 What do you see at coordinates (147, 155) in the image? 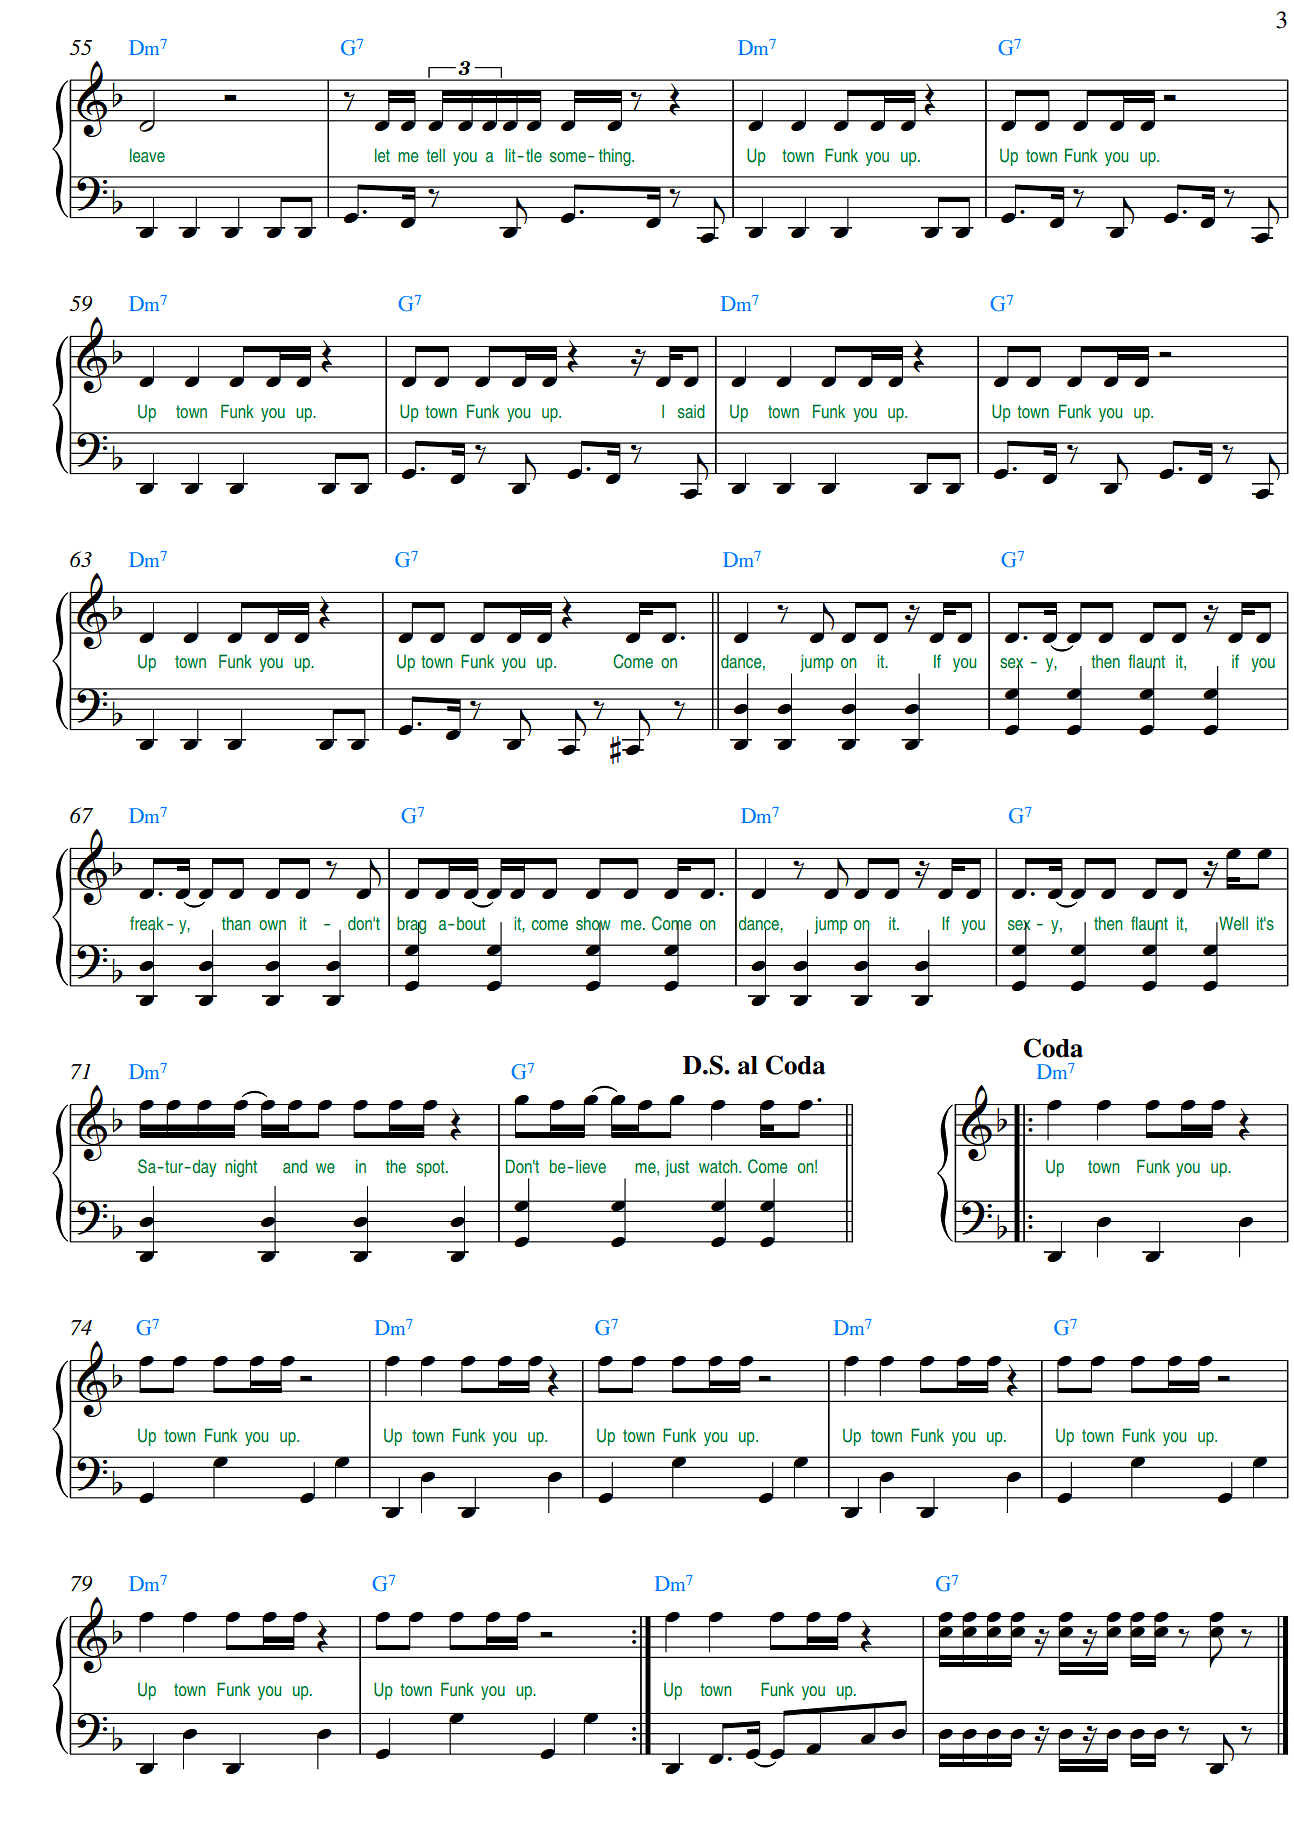
I see `leave` at bounding box center [147, 155].
